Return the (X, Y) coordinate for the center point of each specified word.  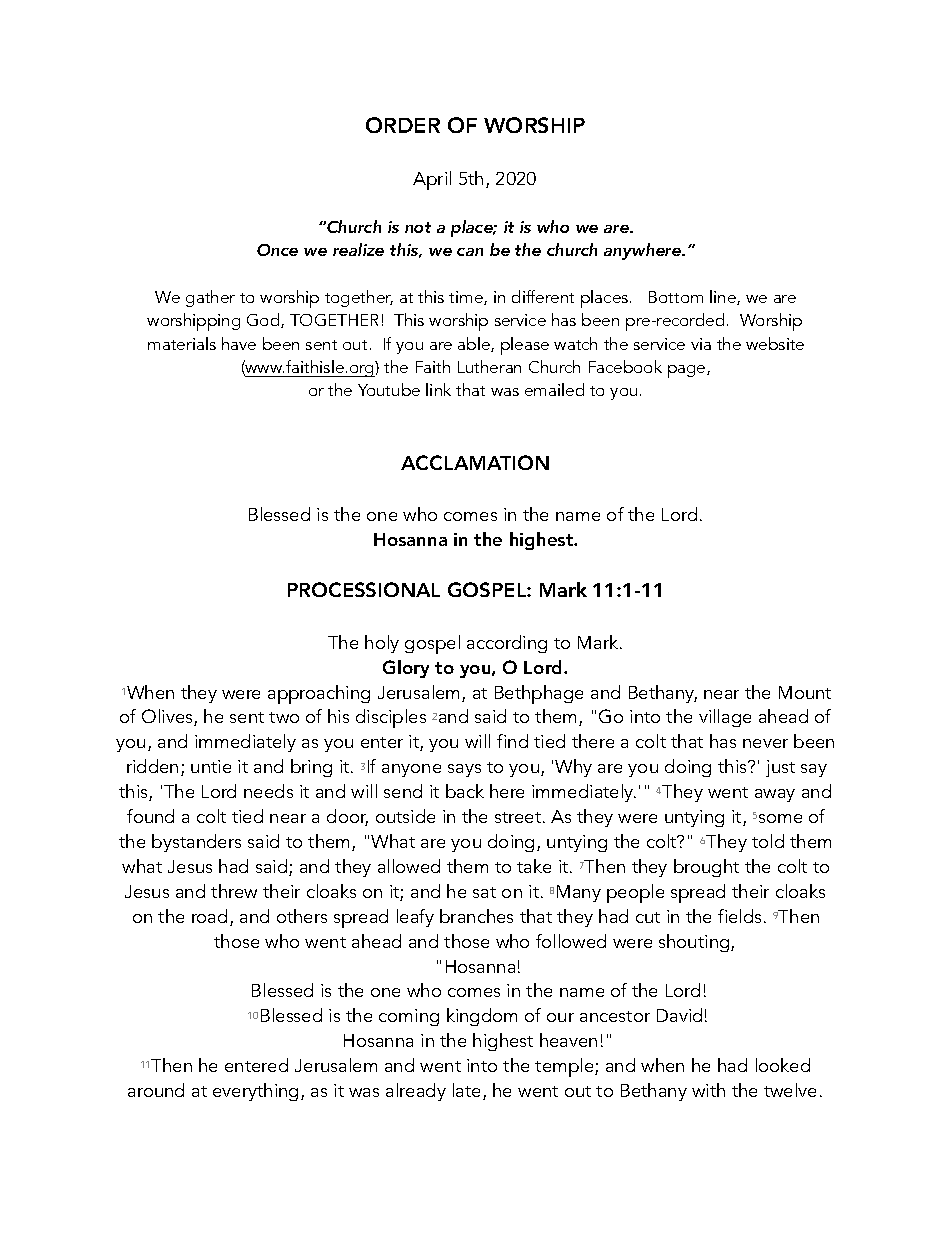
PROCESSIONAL (364, 589)
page (688, 371)
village (725, 718)
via (701, 344)
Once (277, 250)
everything (255, 1092)
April (432, 180)
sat (484, 892)
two (284, 717)
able (475, 344)
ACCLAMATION (475, 462)
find (512, 741)
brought (706, 868)
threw (234, 891)
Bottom (676, 297)
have (239, 343)
